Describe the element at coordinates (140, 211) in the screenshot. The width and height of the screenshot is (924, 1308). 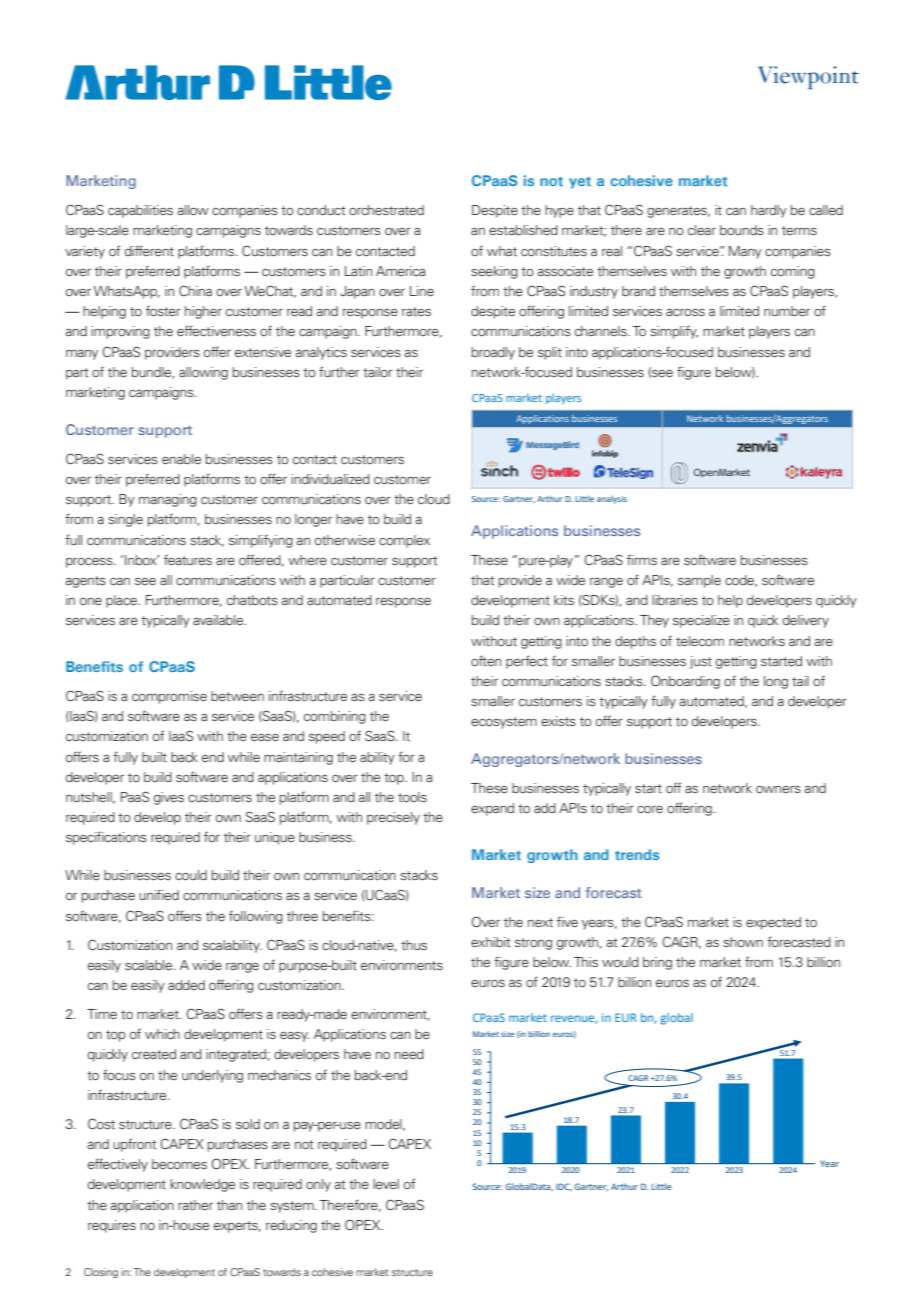
I see `capabilities` at that location.
